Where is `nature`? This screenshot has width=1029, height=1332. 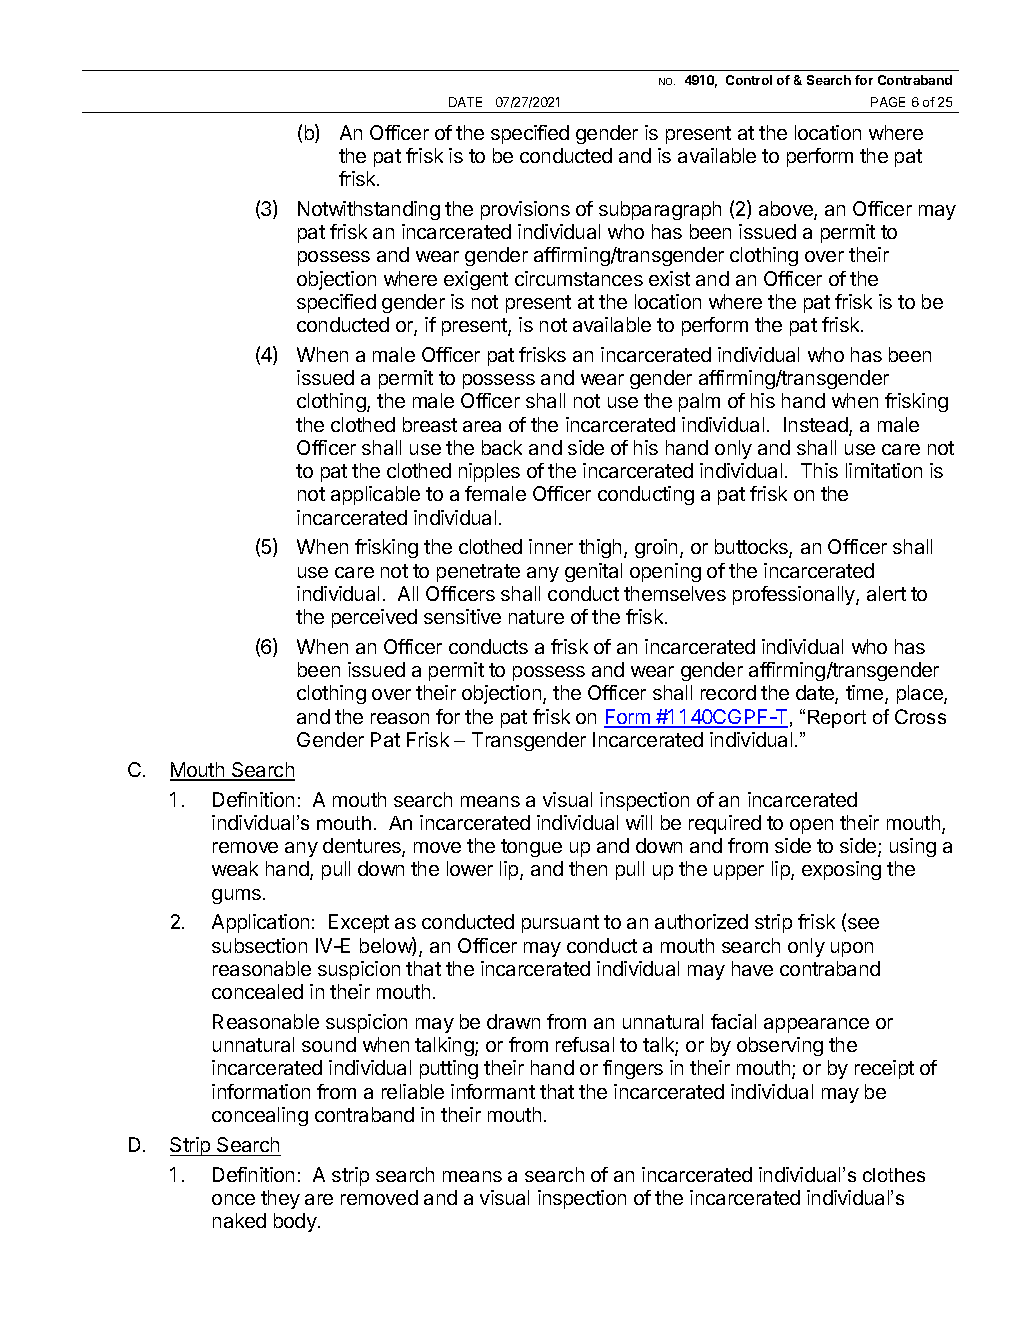 nature is located at coordinates (536, 617).
